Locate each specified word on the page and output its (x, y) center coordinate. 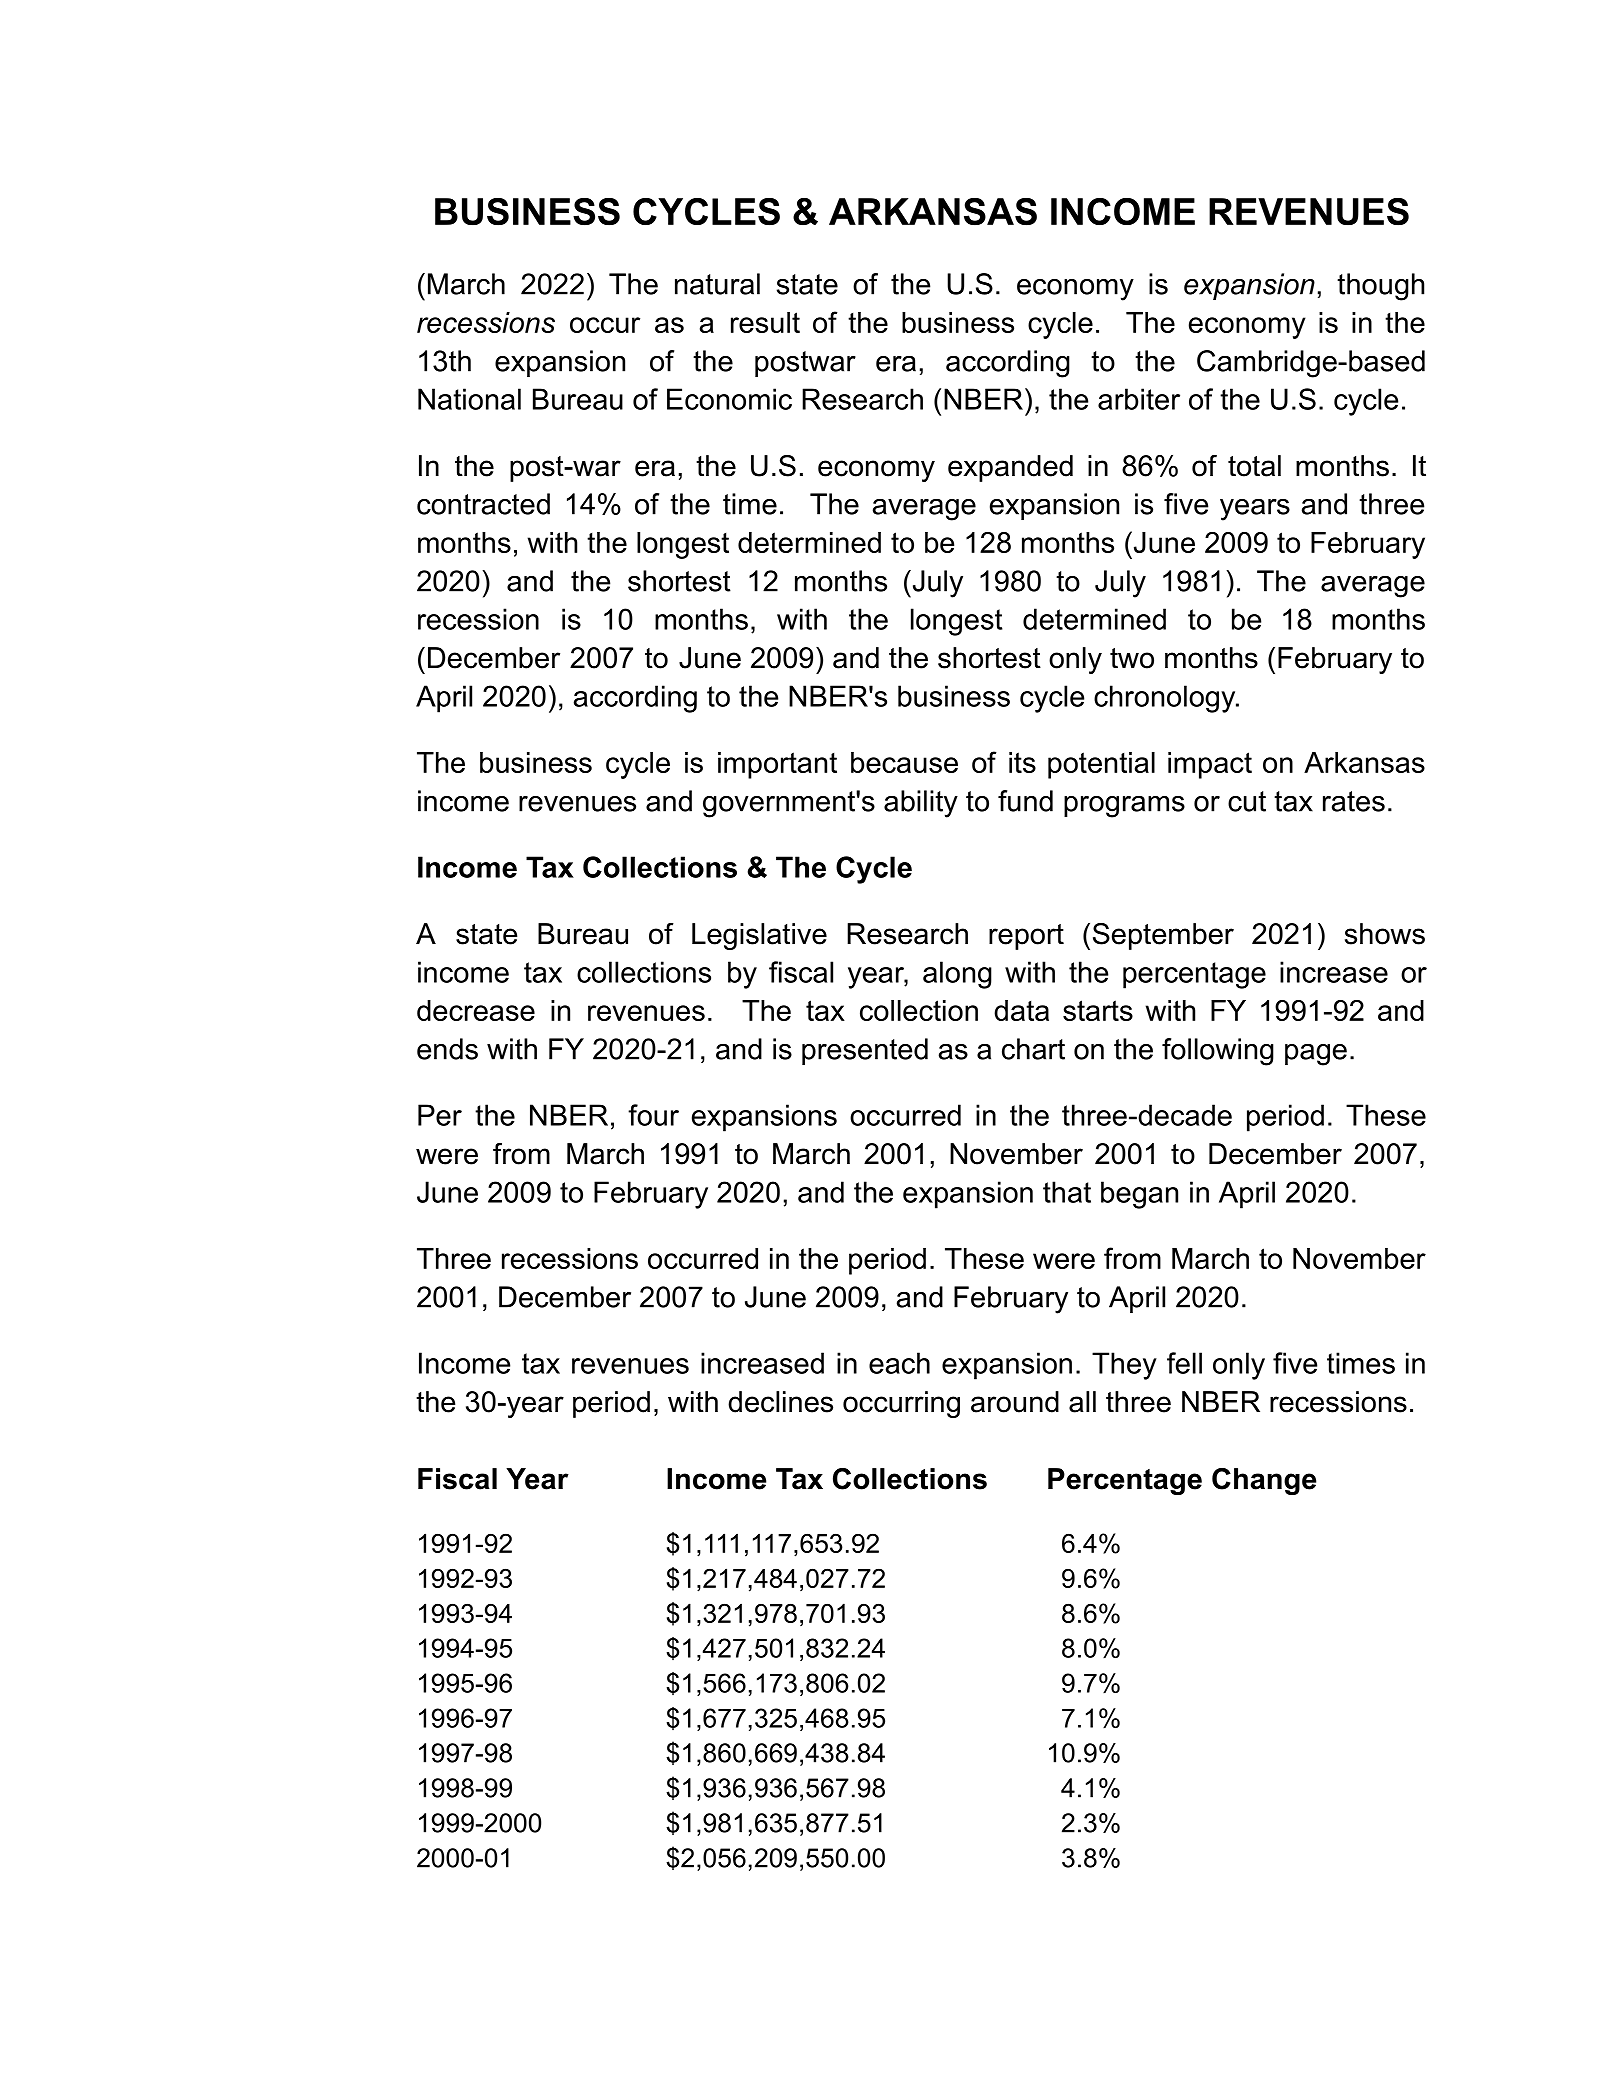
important (777, 765)
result (765, 322)
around (1015, 1402)
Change (1264, 1481)
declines (780, 1402)
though (1380, 287)
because (904, 762)
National (469, 399)
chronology (1166, 699)
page (1316, 1055)
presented (865, 1051)
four (653, 1115)
